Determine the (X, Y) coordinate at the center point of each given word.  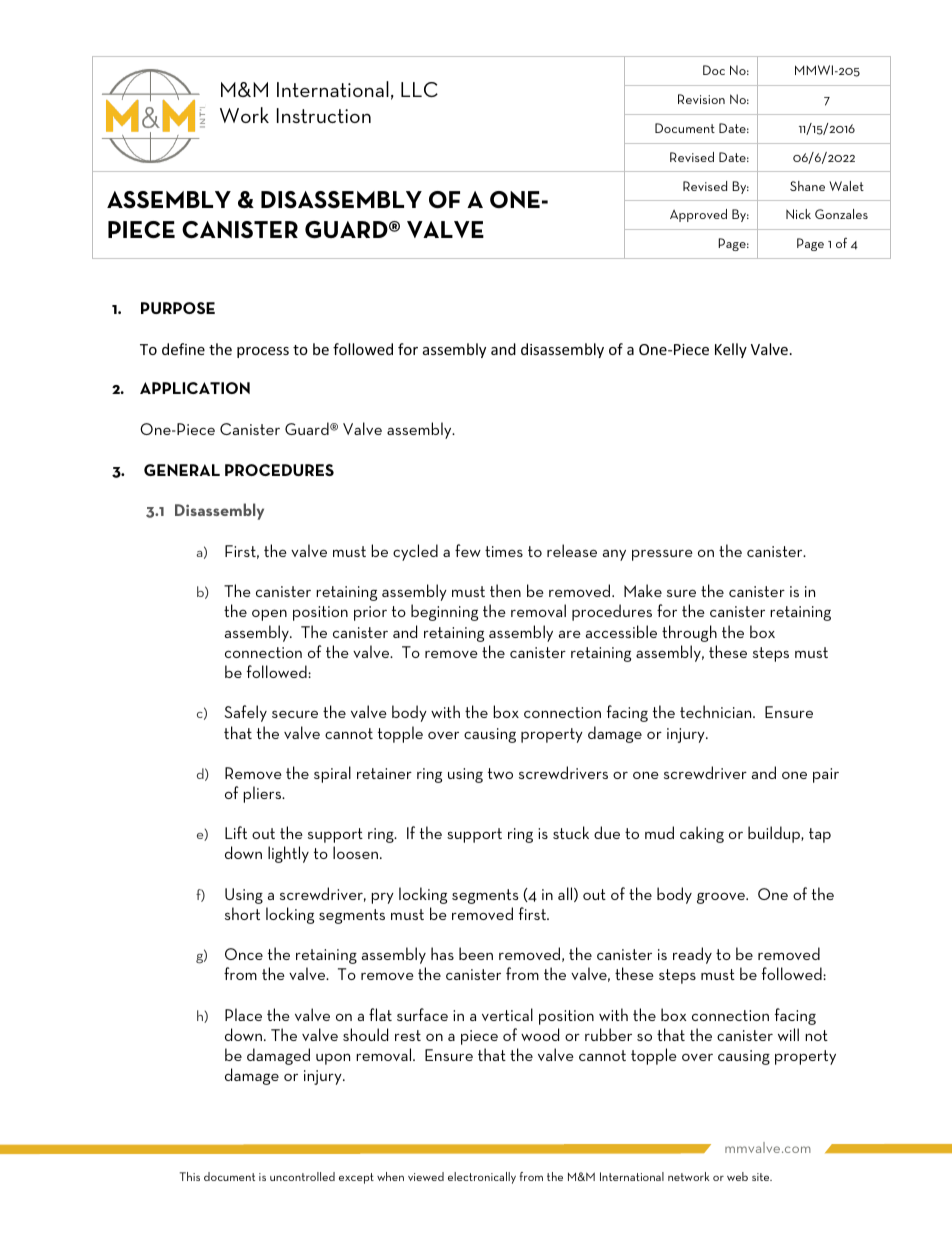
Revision (701, 99)
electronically (482, 1178)
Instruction (324, 115)
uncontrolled (302, 1176)
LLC (419, 89)
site (762, 1177)
